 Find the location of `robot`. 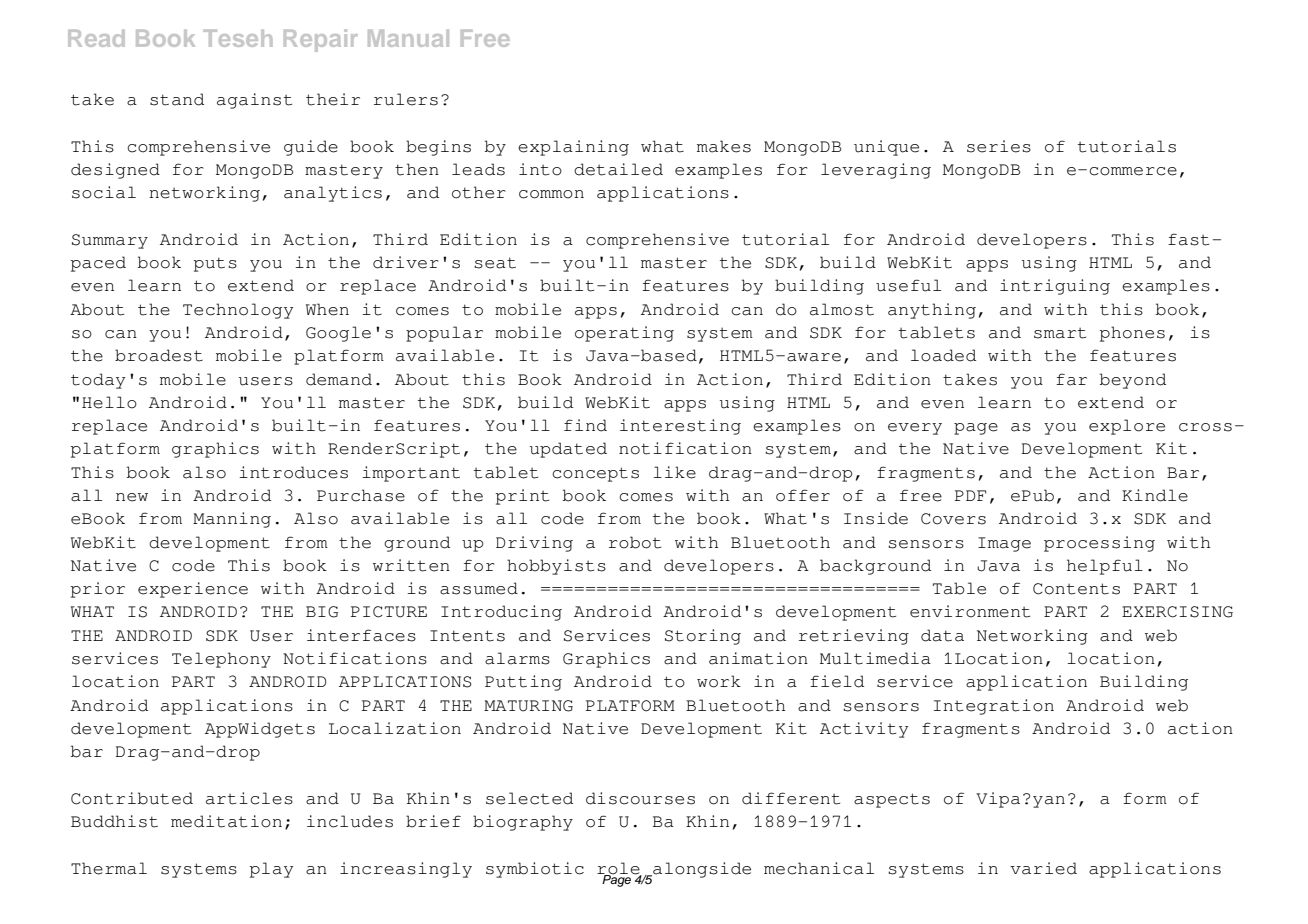

robot is located at coordinates (635, 542).
